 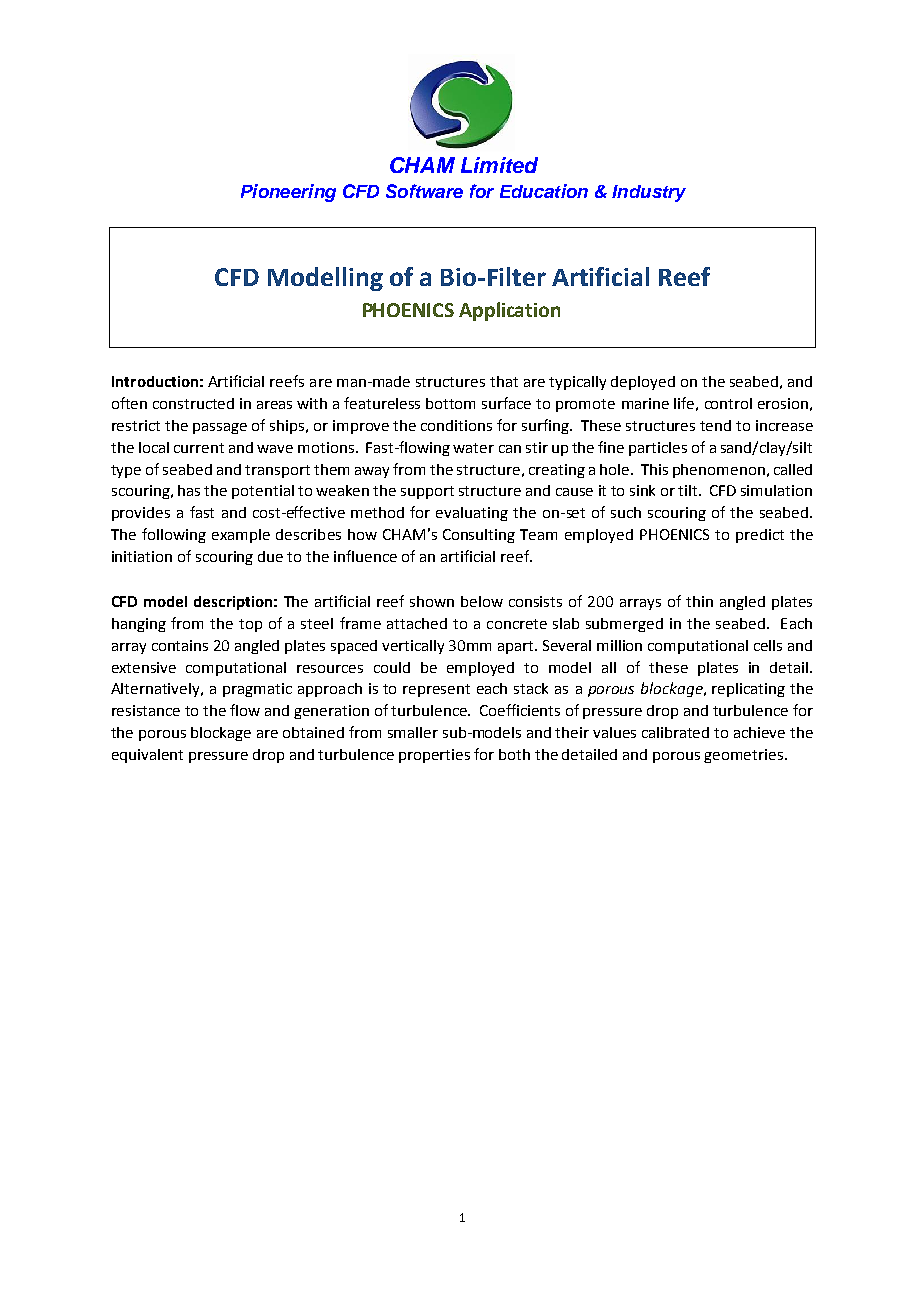 What do you see at coordinates (675, 732) in the screenshot?
I see `calibrated` at bounding box center [675, 732].
